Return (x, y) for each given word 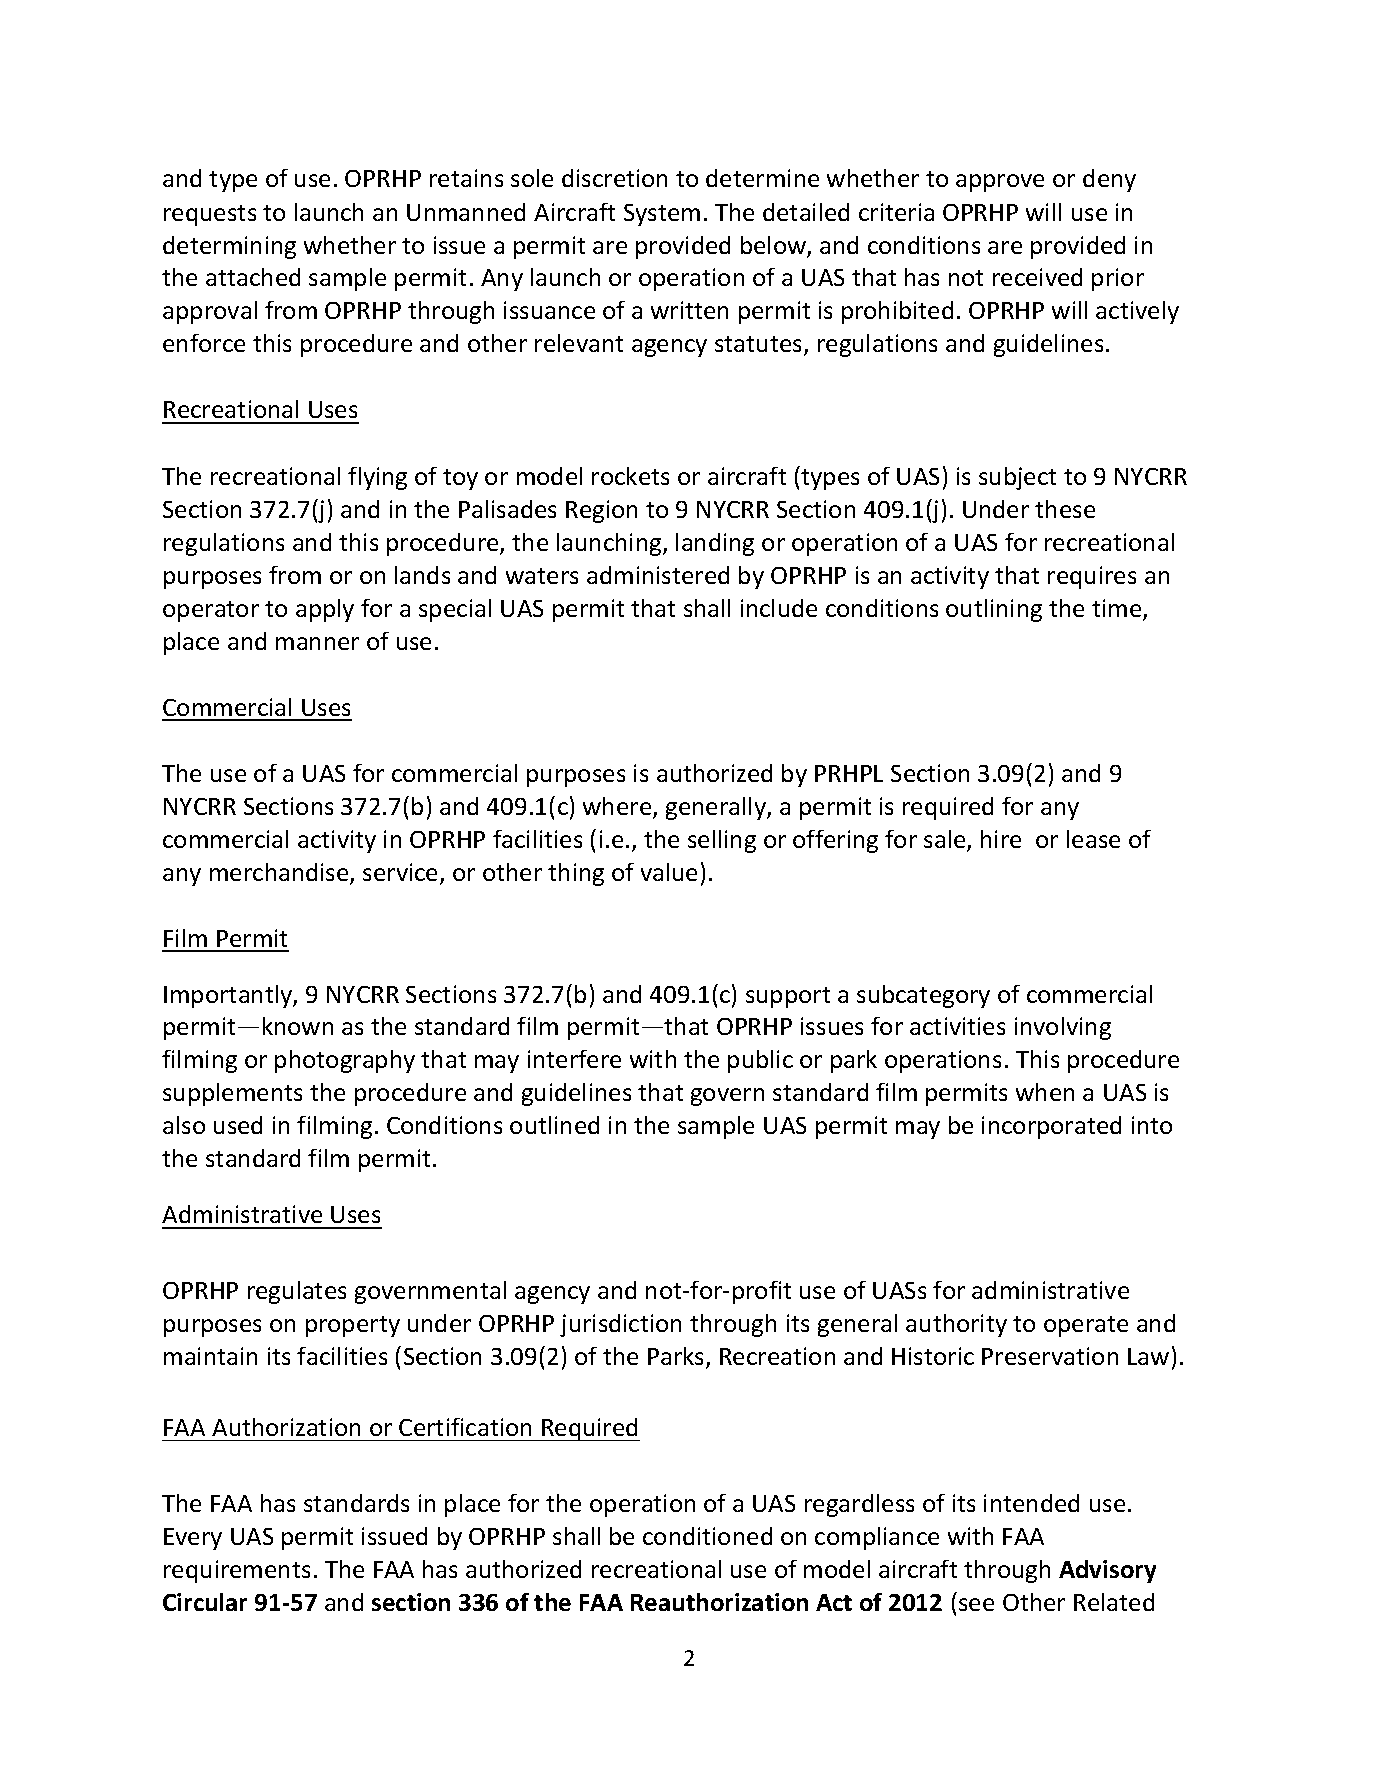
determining (229, 247)
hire (1001, 839)
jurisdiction (620, 1325)
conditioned (707, 1536)
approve (1000, 183)
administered (658, 575)
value (669, 872)
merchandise (280, 873)
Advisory (1107, 1571)
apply (325, 610)
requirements (237, 1571)
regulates (297, 1292)
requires (1092, 577)
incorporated (1051, 1127)
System (662, 215)
